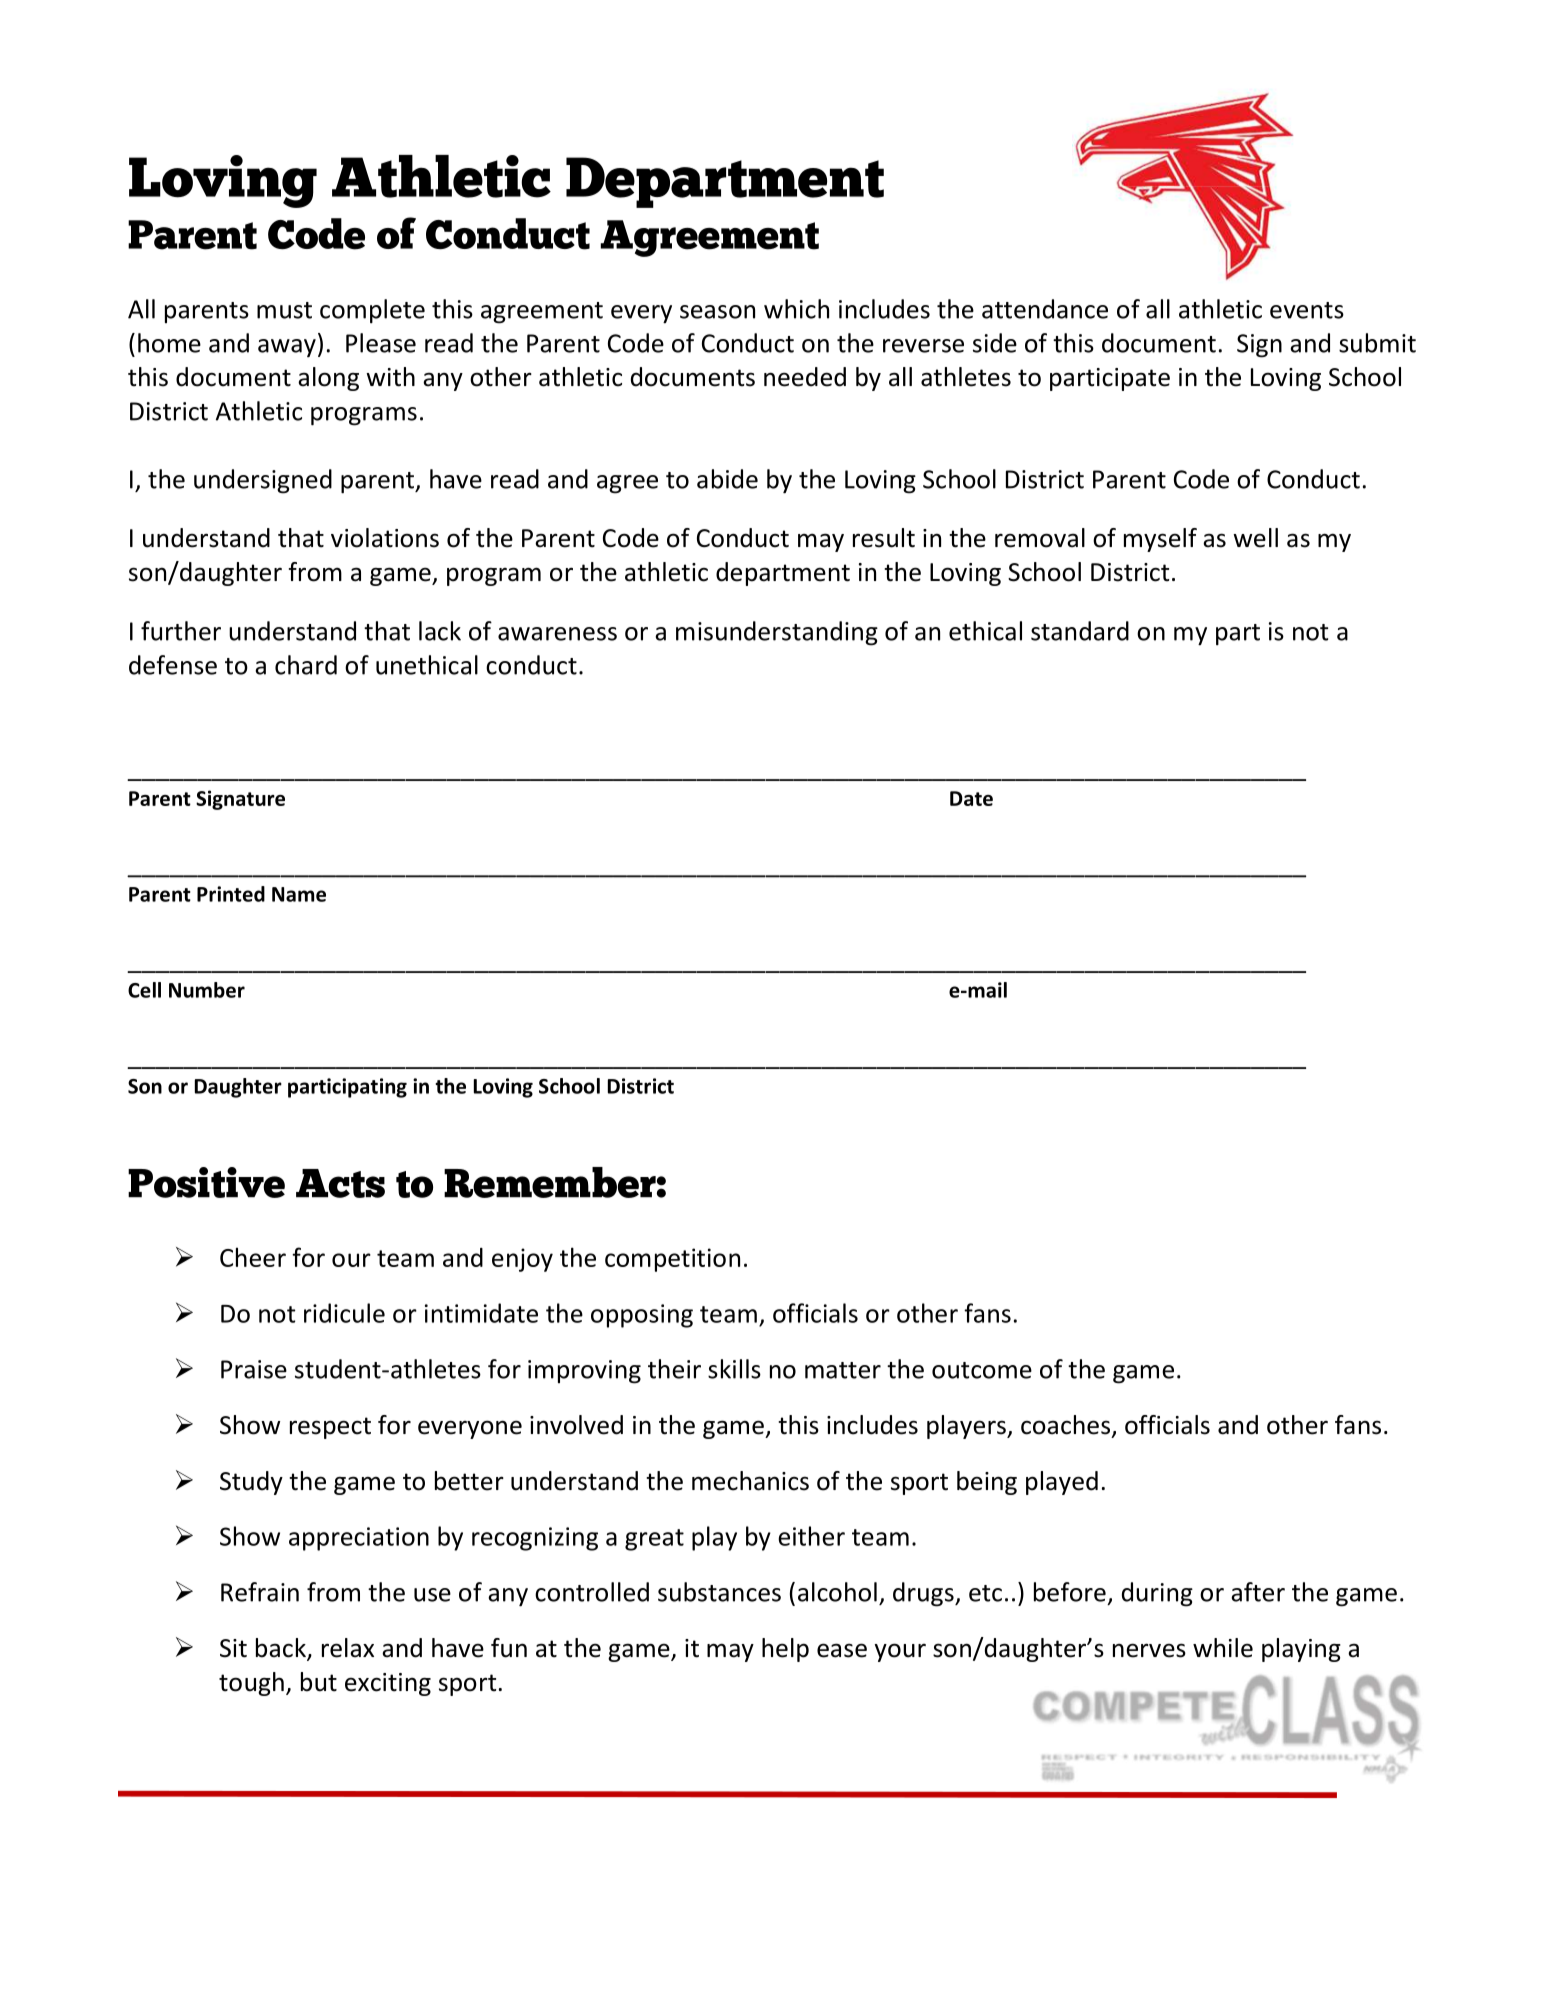 This screenshot has width=1551, height=2008. I want to click on away, so click(287, 348).
